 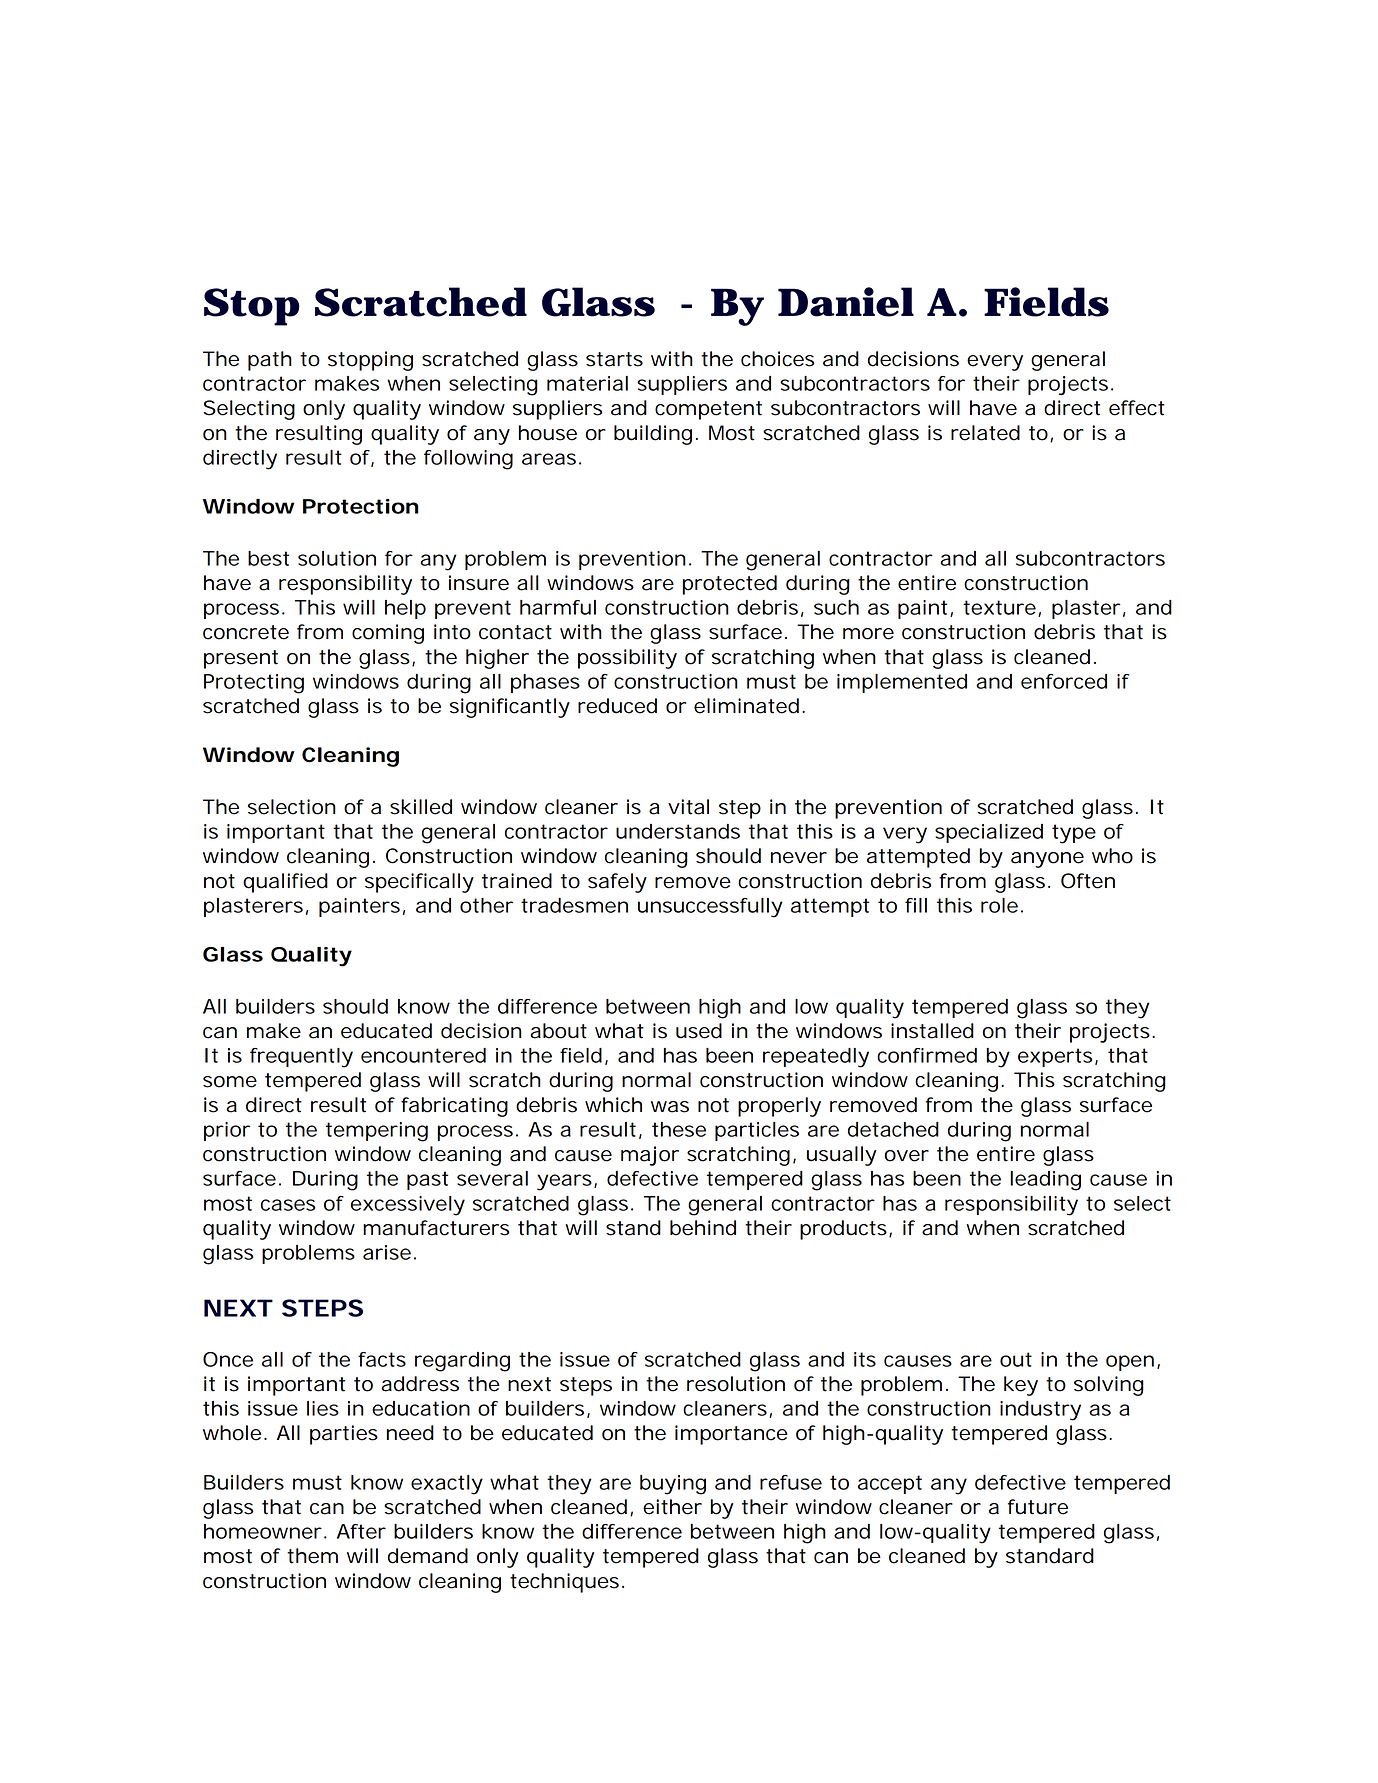 I want to click on reduced, so click(x=617, y=706).
